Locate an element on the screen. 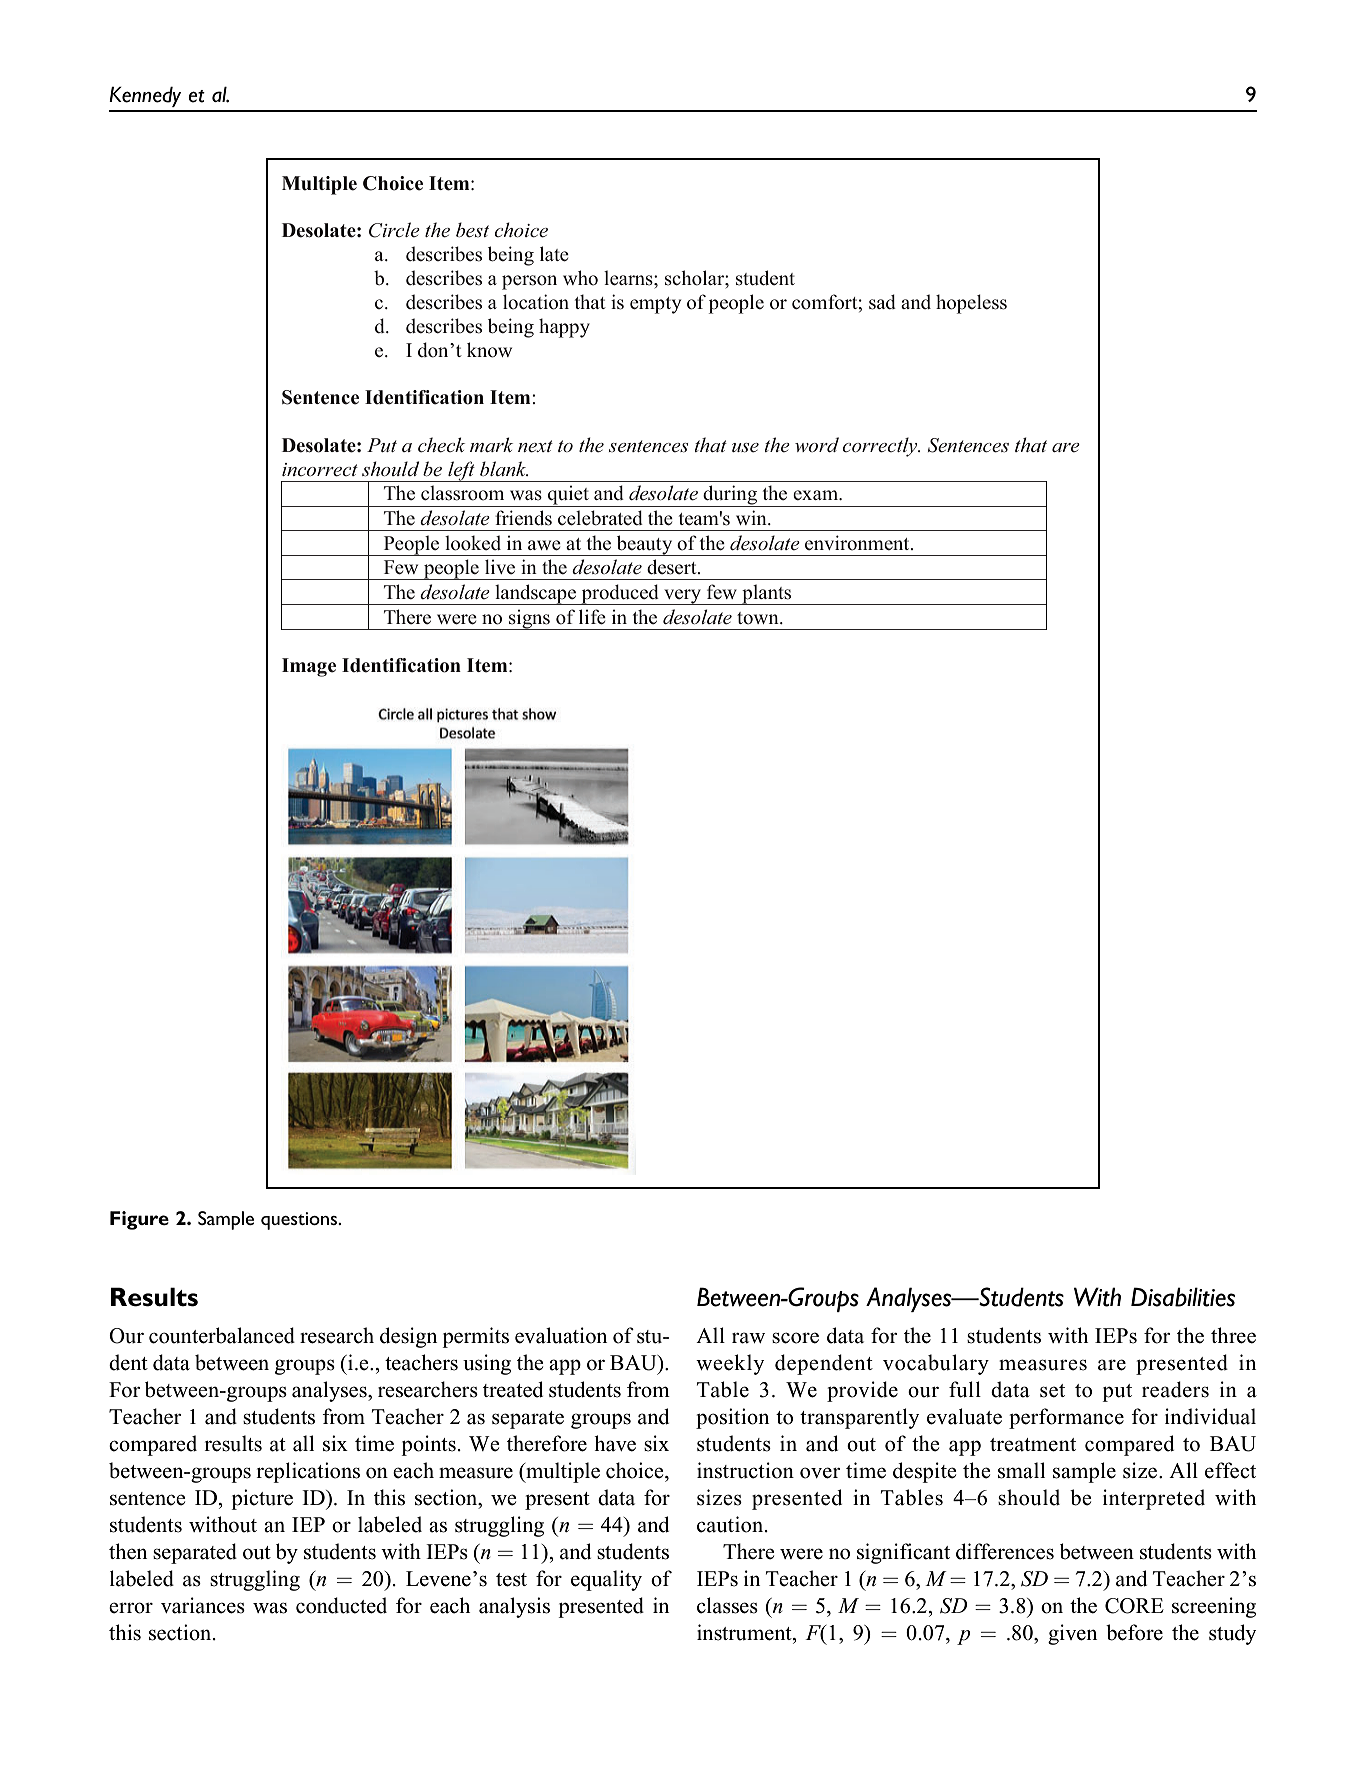 This screenshot has width=1366, height=1767. counterbalanced is located at coordinates (222, 1335).
